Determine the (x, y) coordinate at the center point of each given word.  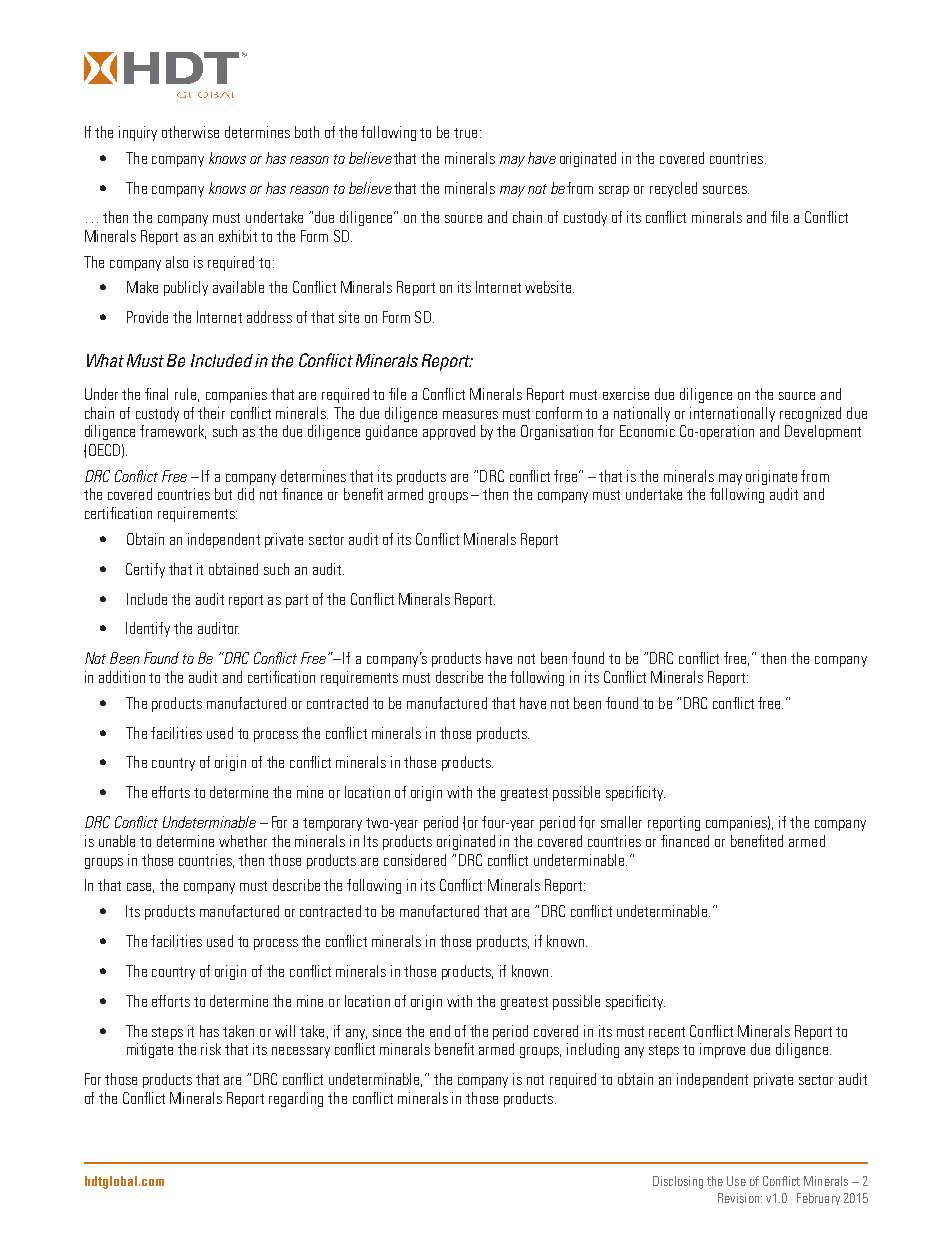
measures (470, 415)
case (140, 888)
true (465, 133)
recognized (810, 414)
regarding (296, 1099)
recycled (673, 189)
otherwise (190, 132)
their (211, 413)
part (297, 601)
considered (415, 860)
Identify (148, 629)
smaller (621, 822)
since (387, 1031)
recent (667, 1032)
